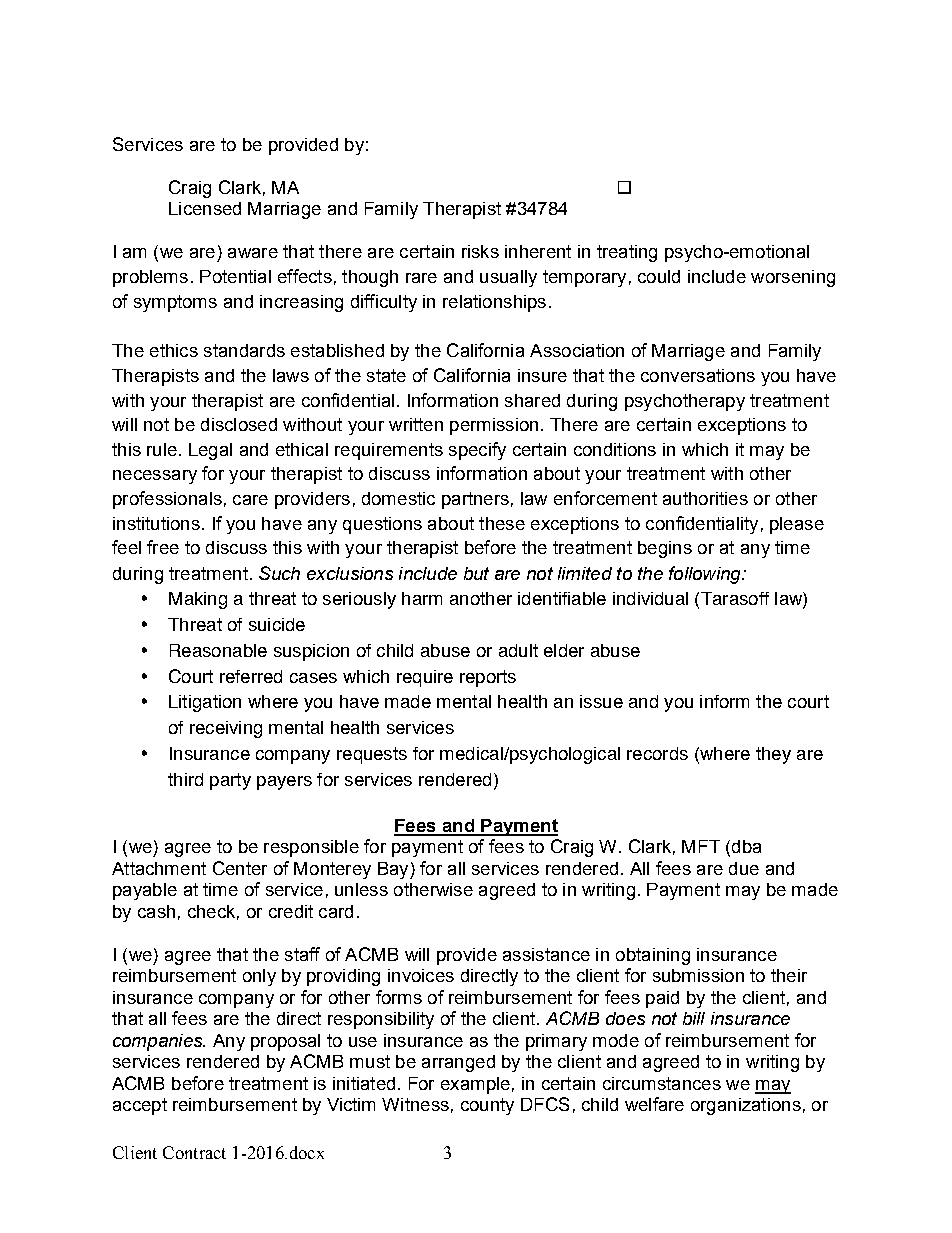 This screenshot has height=1233, width=952. Describe the element at coordinates (194, 1152) in the screenshot. I see `Contract` at that location.
